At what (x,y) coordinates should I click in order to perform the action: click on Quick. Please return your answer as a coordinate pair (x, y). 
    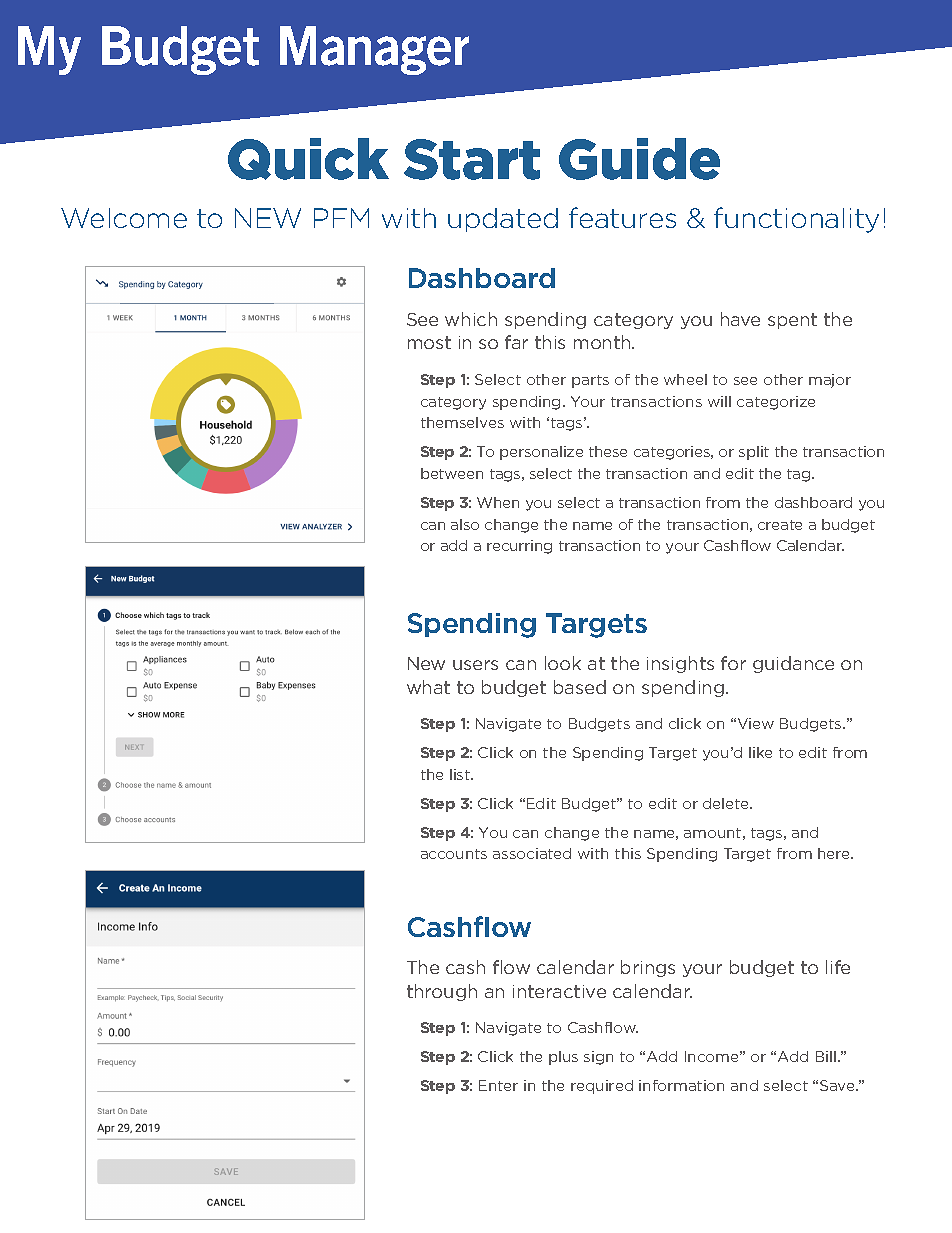
    Looking at the image, I should click on (308, 159).
